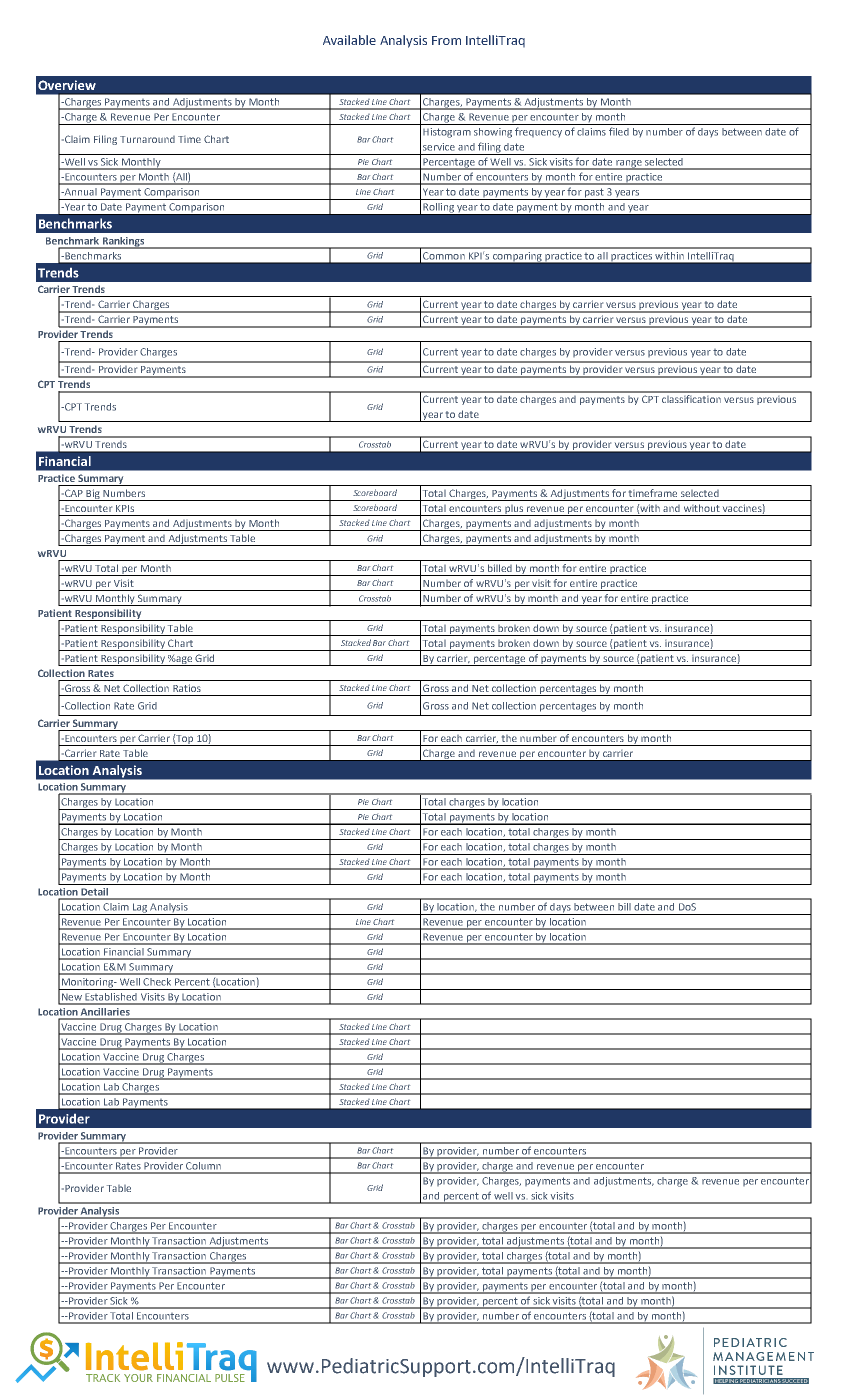 Image resolution: width=849 pixels, height=1400 pixels. I want to click on frequency, so click(538, 132).
